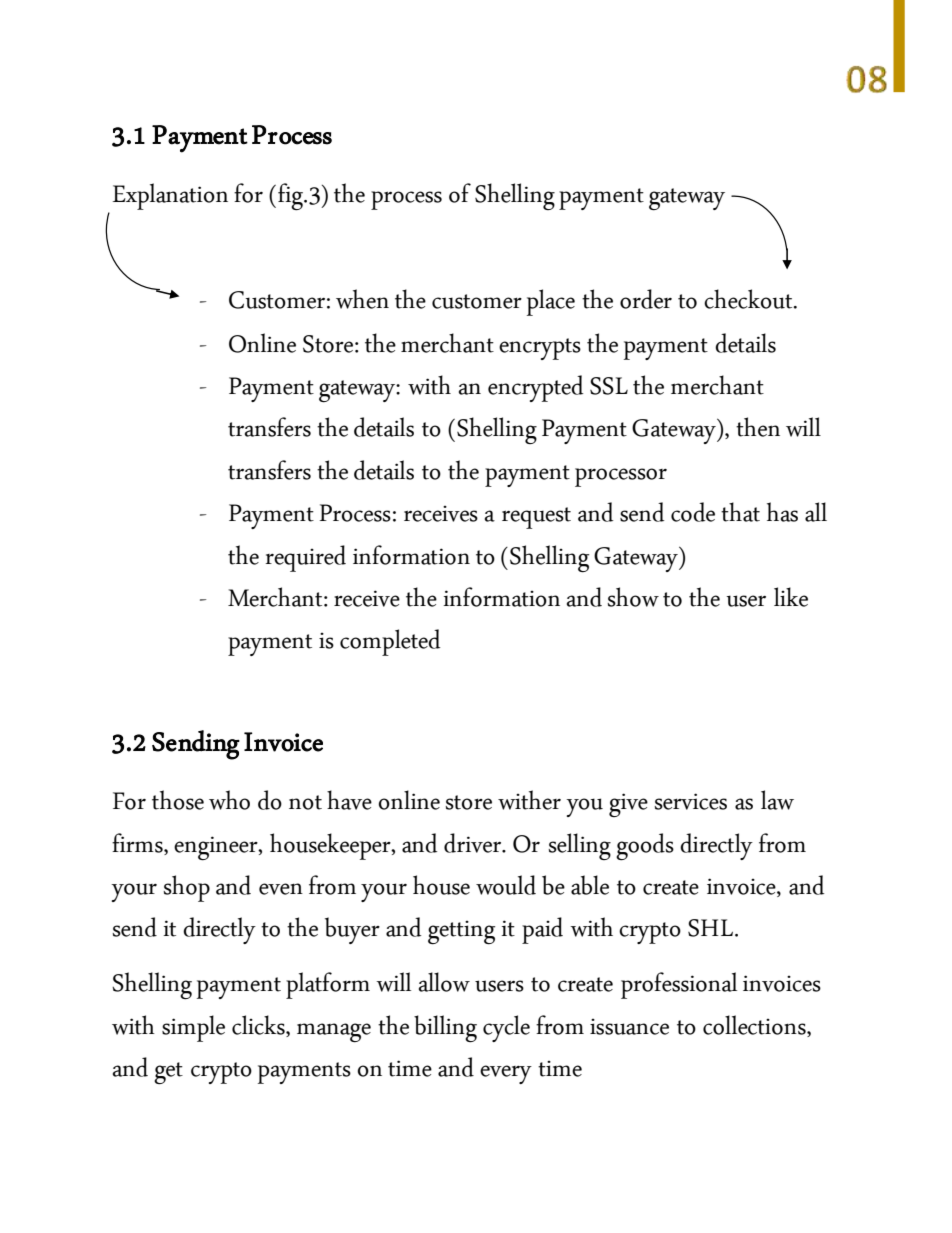 Image resolution: width=952 pixels, height=1233 pixels. Describe the element at coordinates (445, 1028) in the image. I see `billing` at that location.
